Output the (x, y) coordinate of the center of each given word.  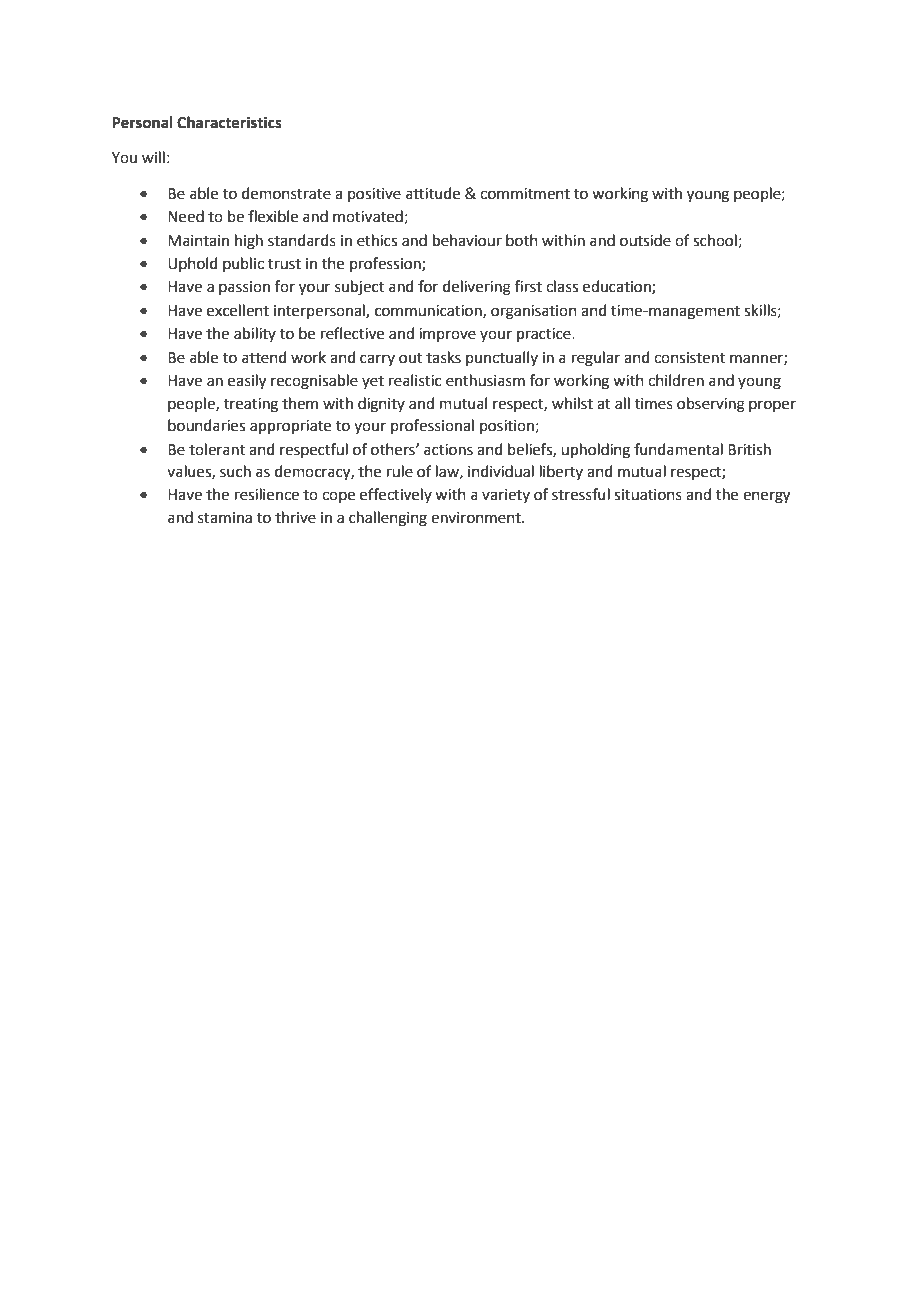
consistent (689, 358)
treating (251, 405)
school (715, 240)
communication (429, 311)
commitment (525, 194)
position (507, 427)
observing (711, 405)
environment (477, 518)
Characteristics (229, 122)
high (249, 242)
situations (648, 495)
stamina (225, 518)
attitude (433, 193)
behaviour (467, 240)
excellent (238, 310)
